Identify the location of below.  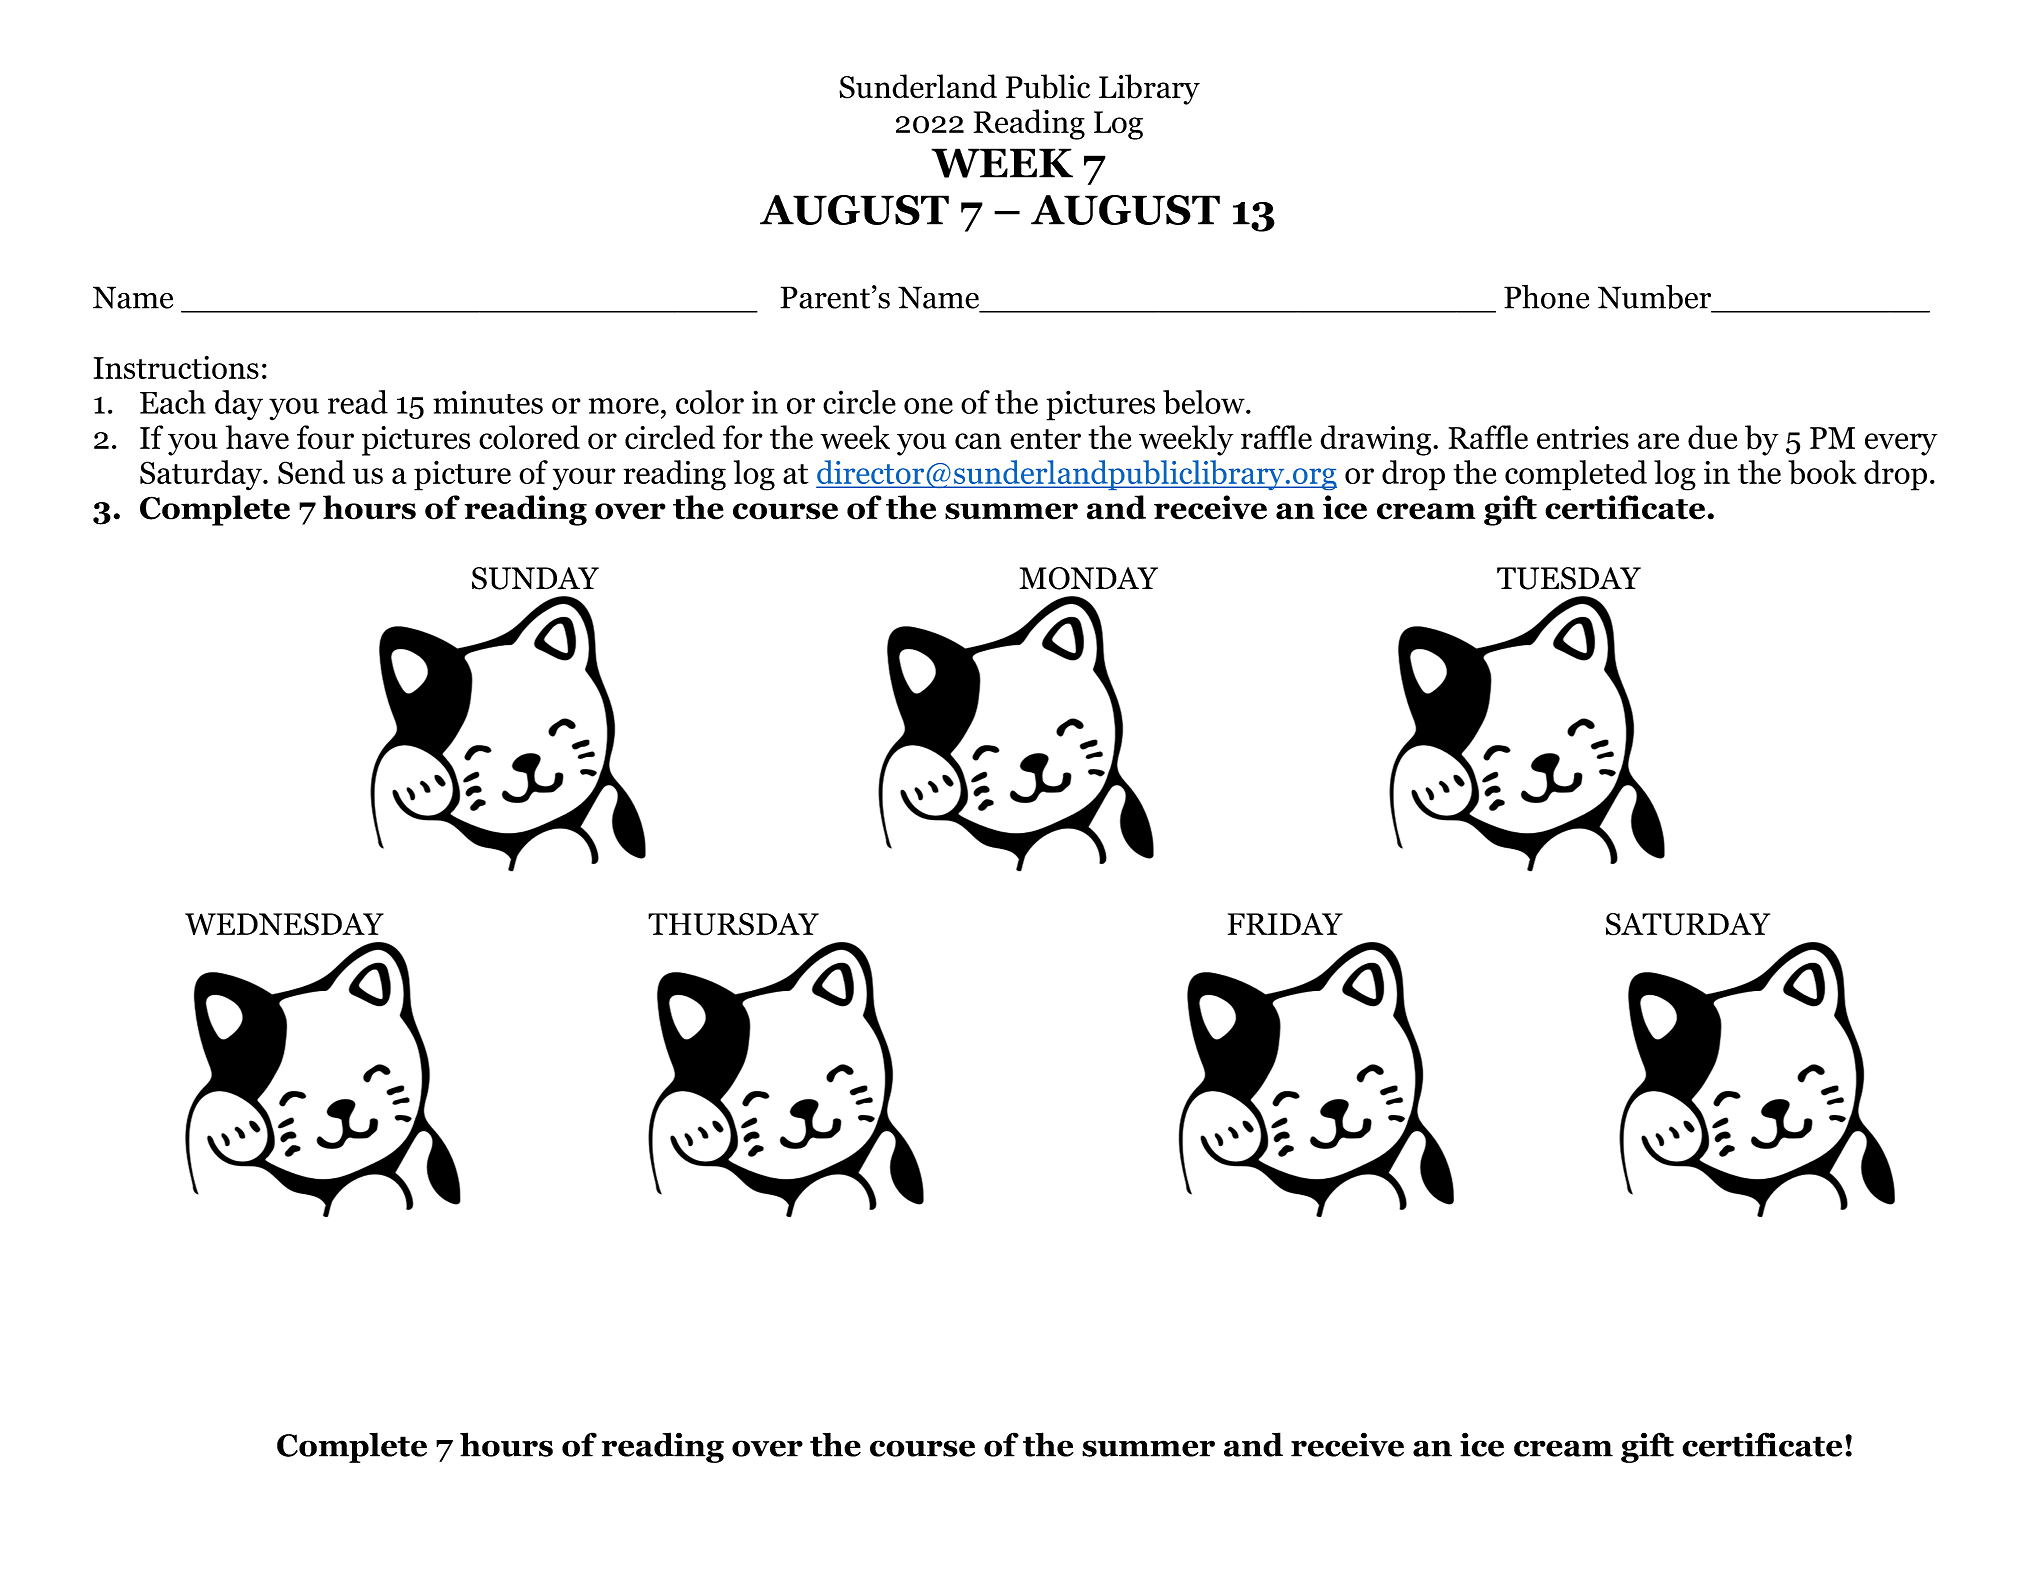
(1205, 402).
